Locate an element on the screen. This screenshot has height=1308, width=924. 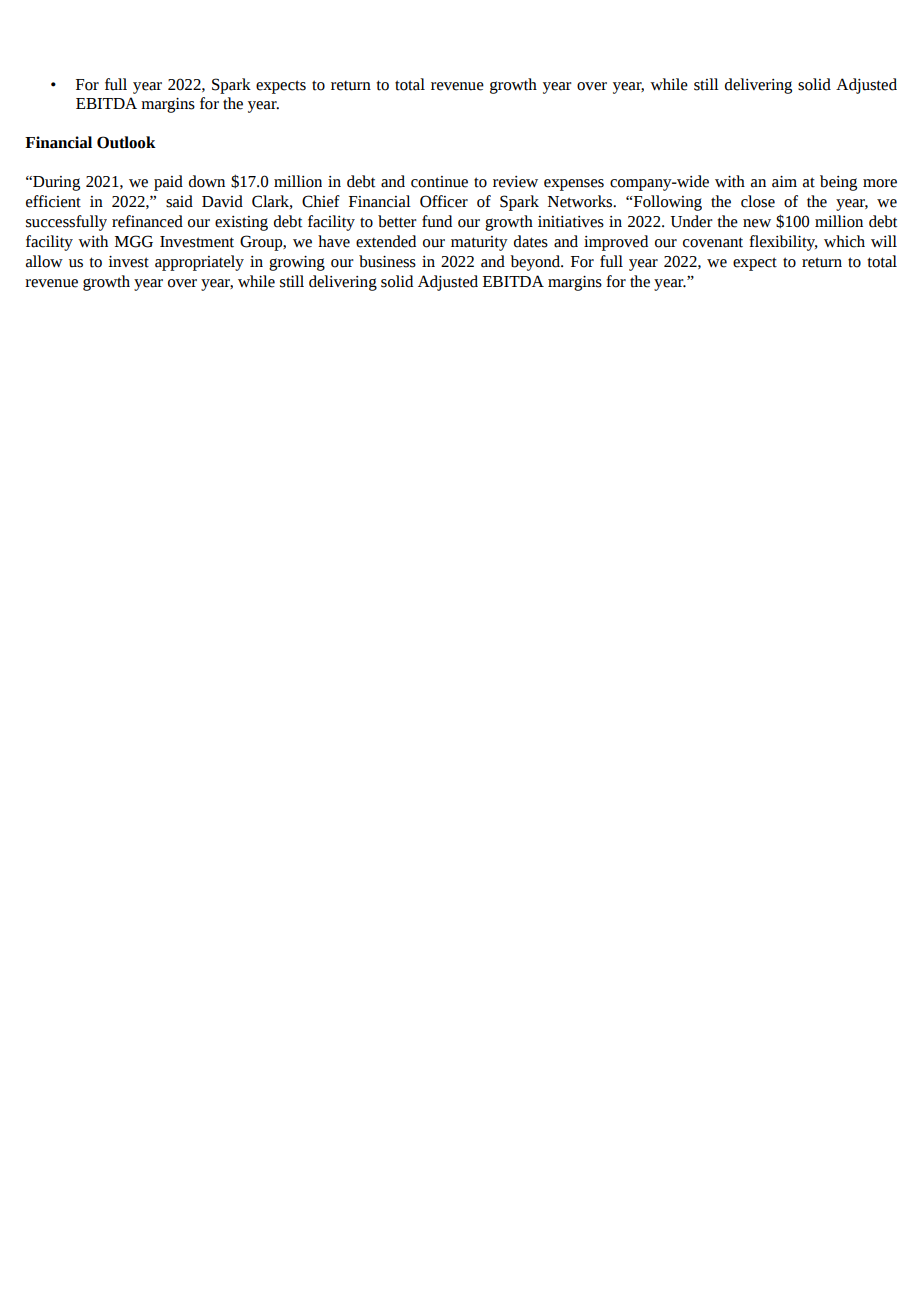
flexibility is located at coordinates (783, 243).
